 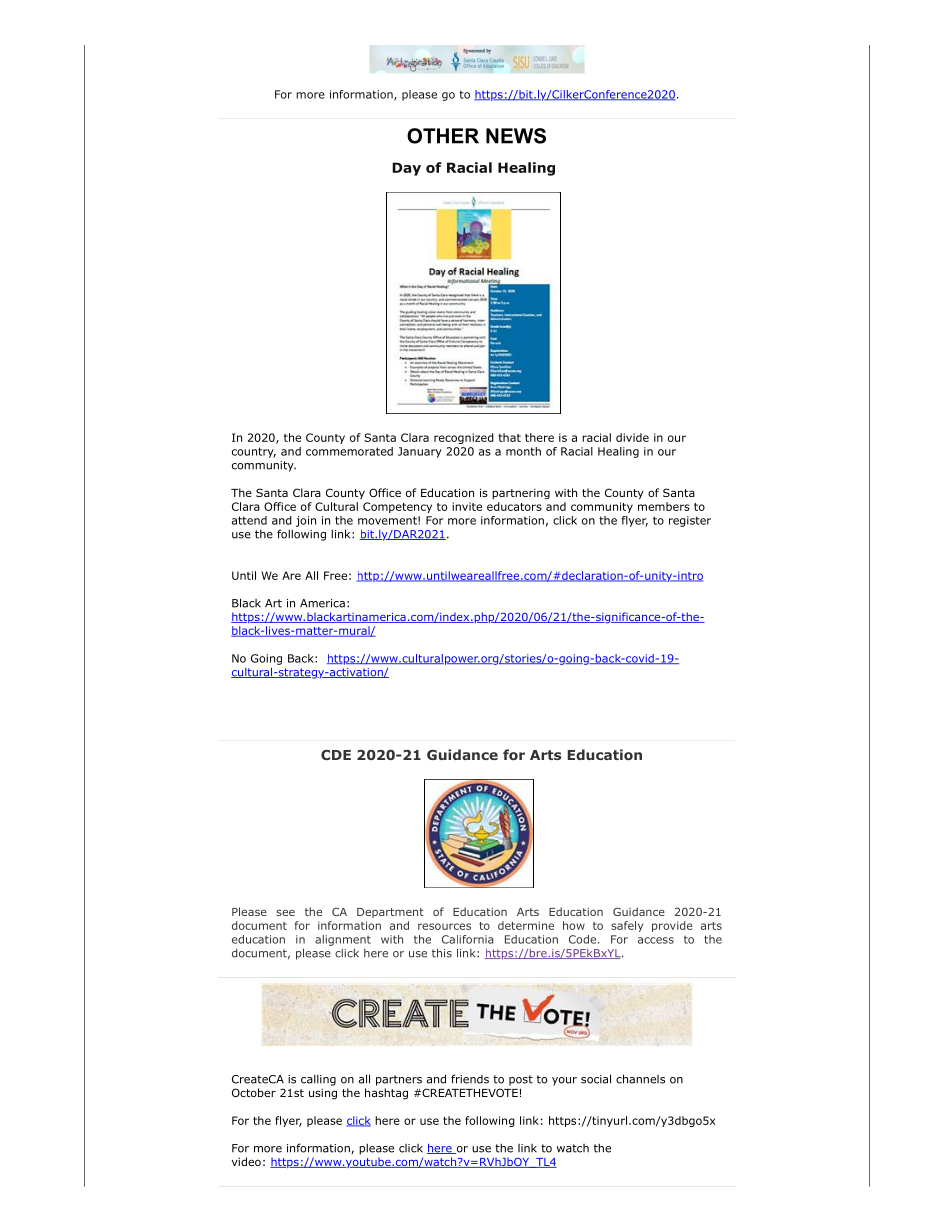 I want to click on safely, so click(x=627, y=926).
